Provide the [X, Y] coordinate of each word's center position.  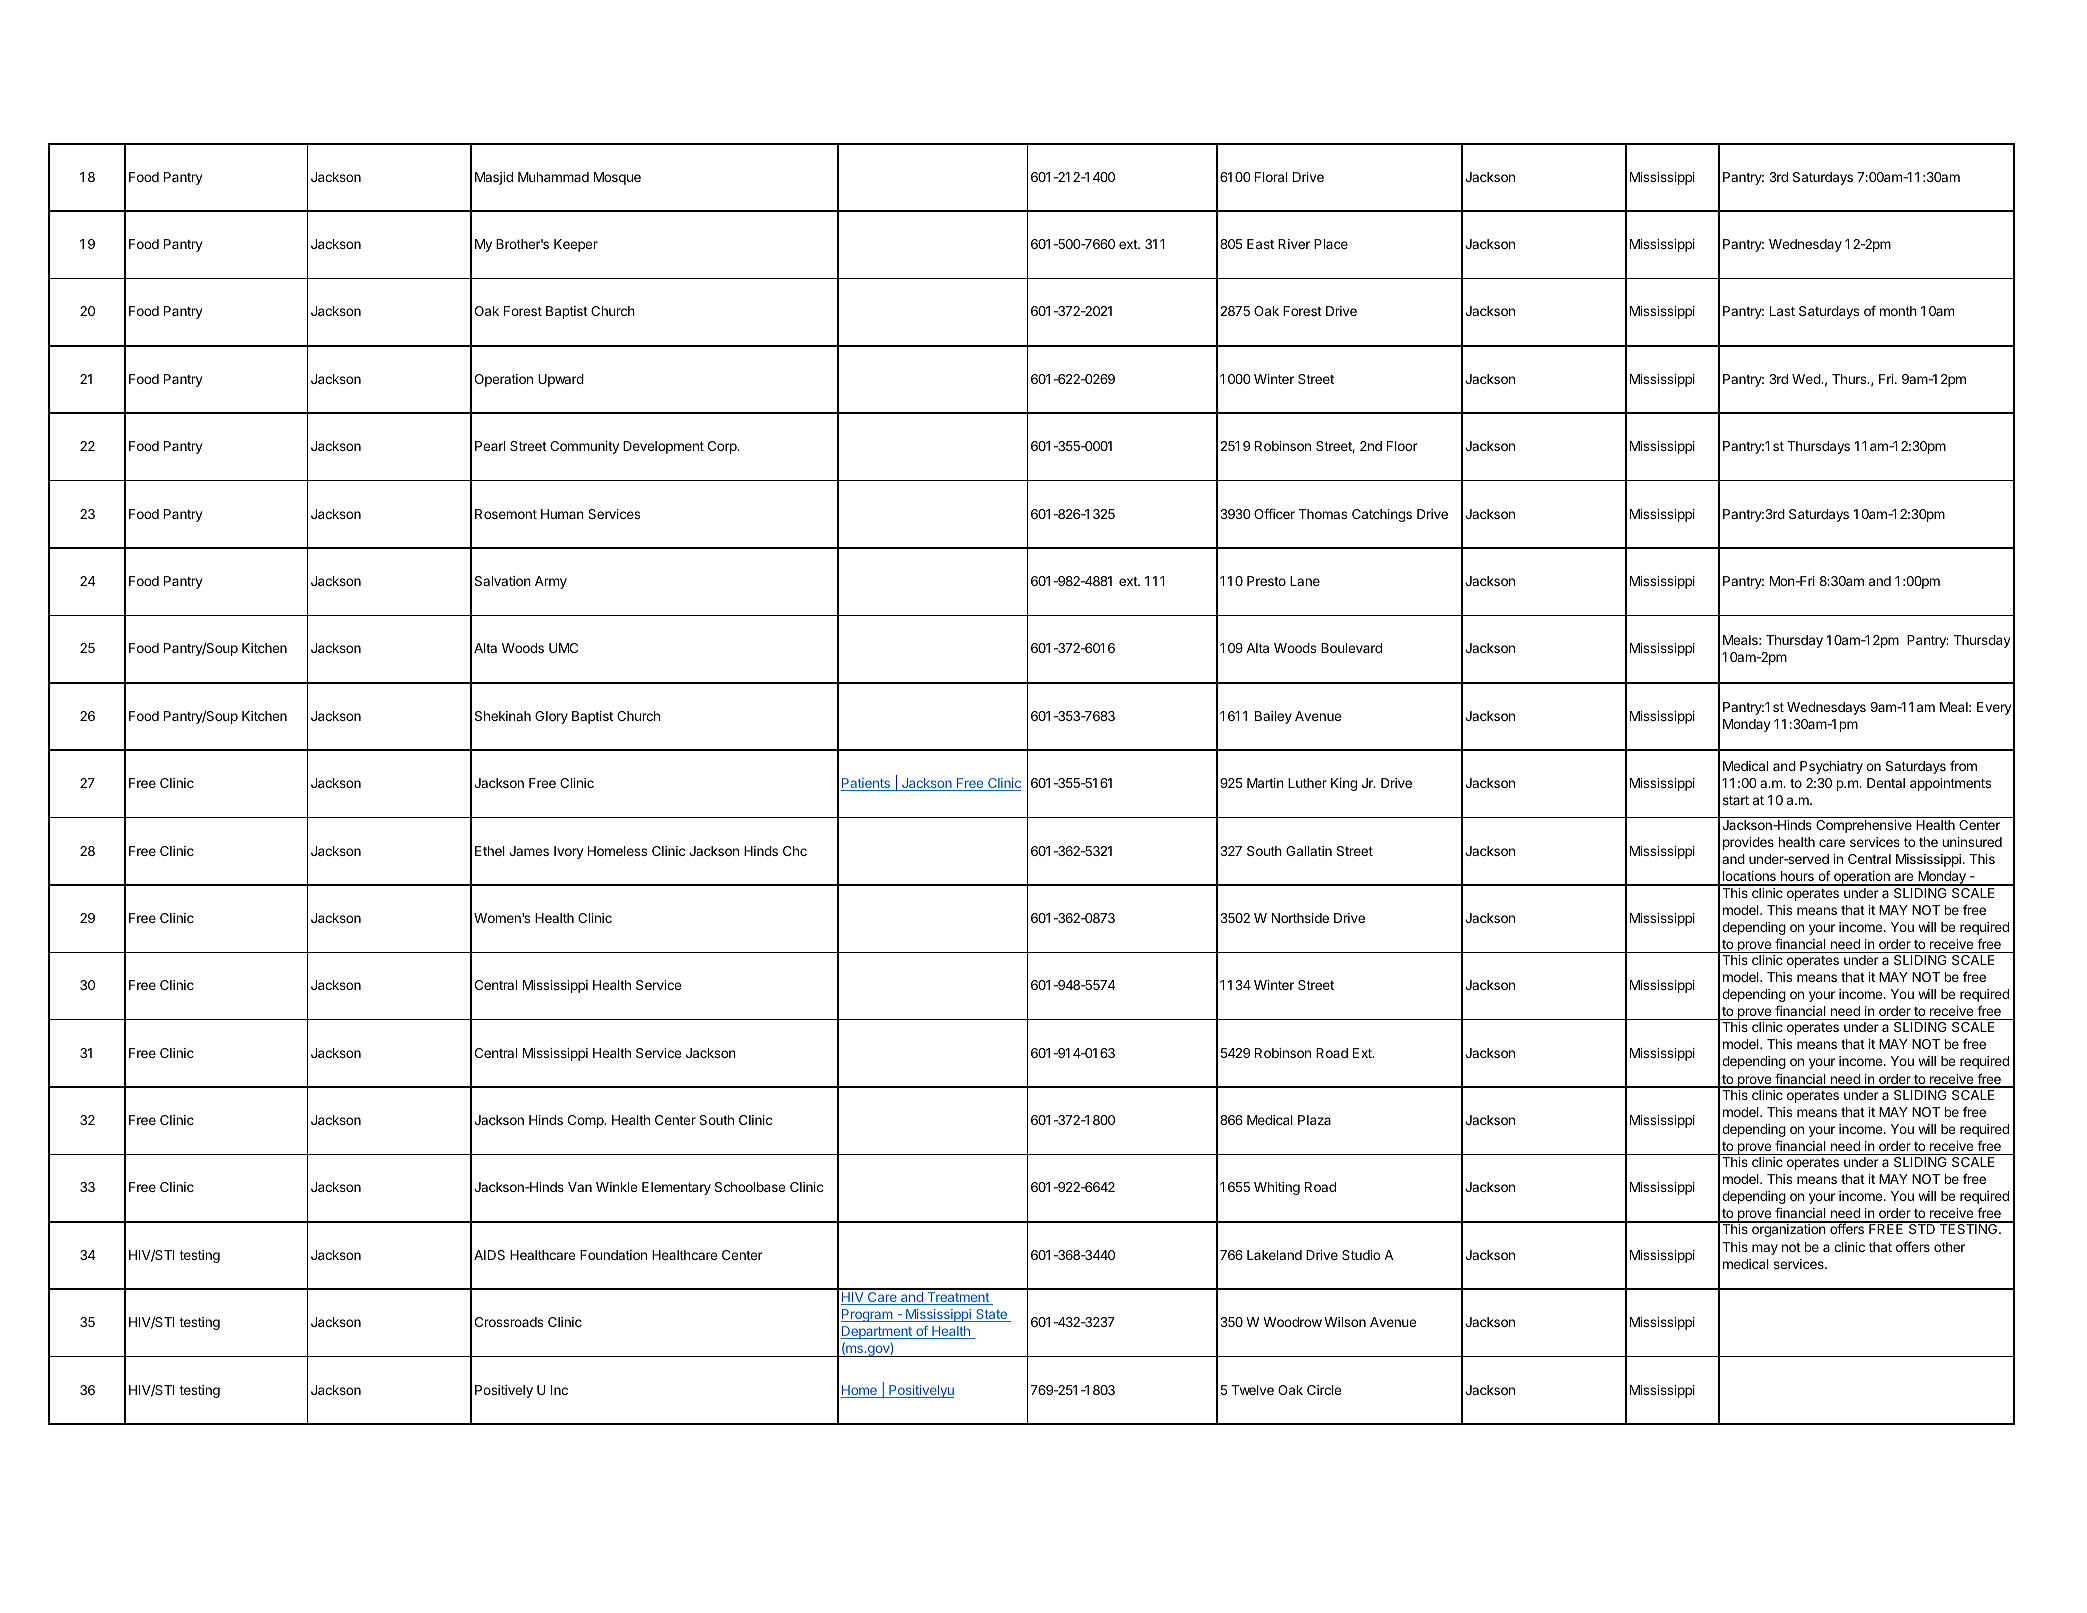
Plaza [1314, 1120]
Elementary [676, 1188]
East [1260, 244]
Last [1782, 311]
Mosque [617, 178]
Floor [1402, 446]
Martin [1265, 783]
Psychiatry [1831, 767]
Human [562, 514]
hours [1797, 878]
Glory [551, 717]
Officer [1274, 513]
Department [877, 1332]
